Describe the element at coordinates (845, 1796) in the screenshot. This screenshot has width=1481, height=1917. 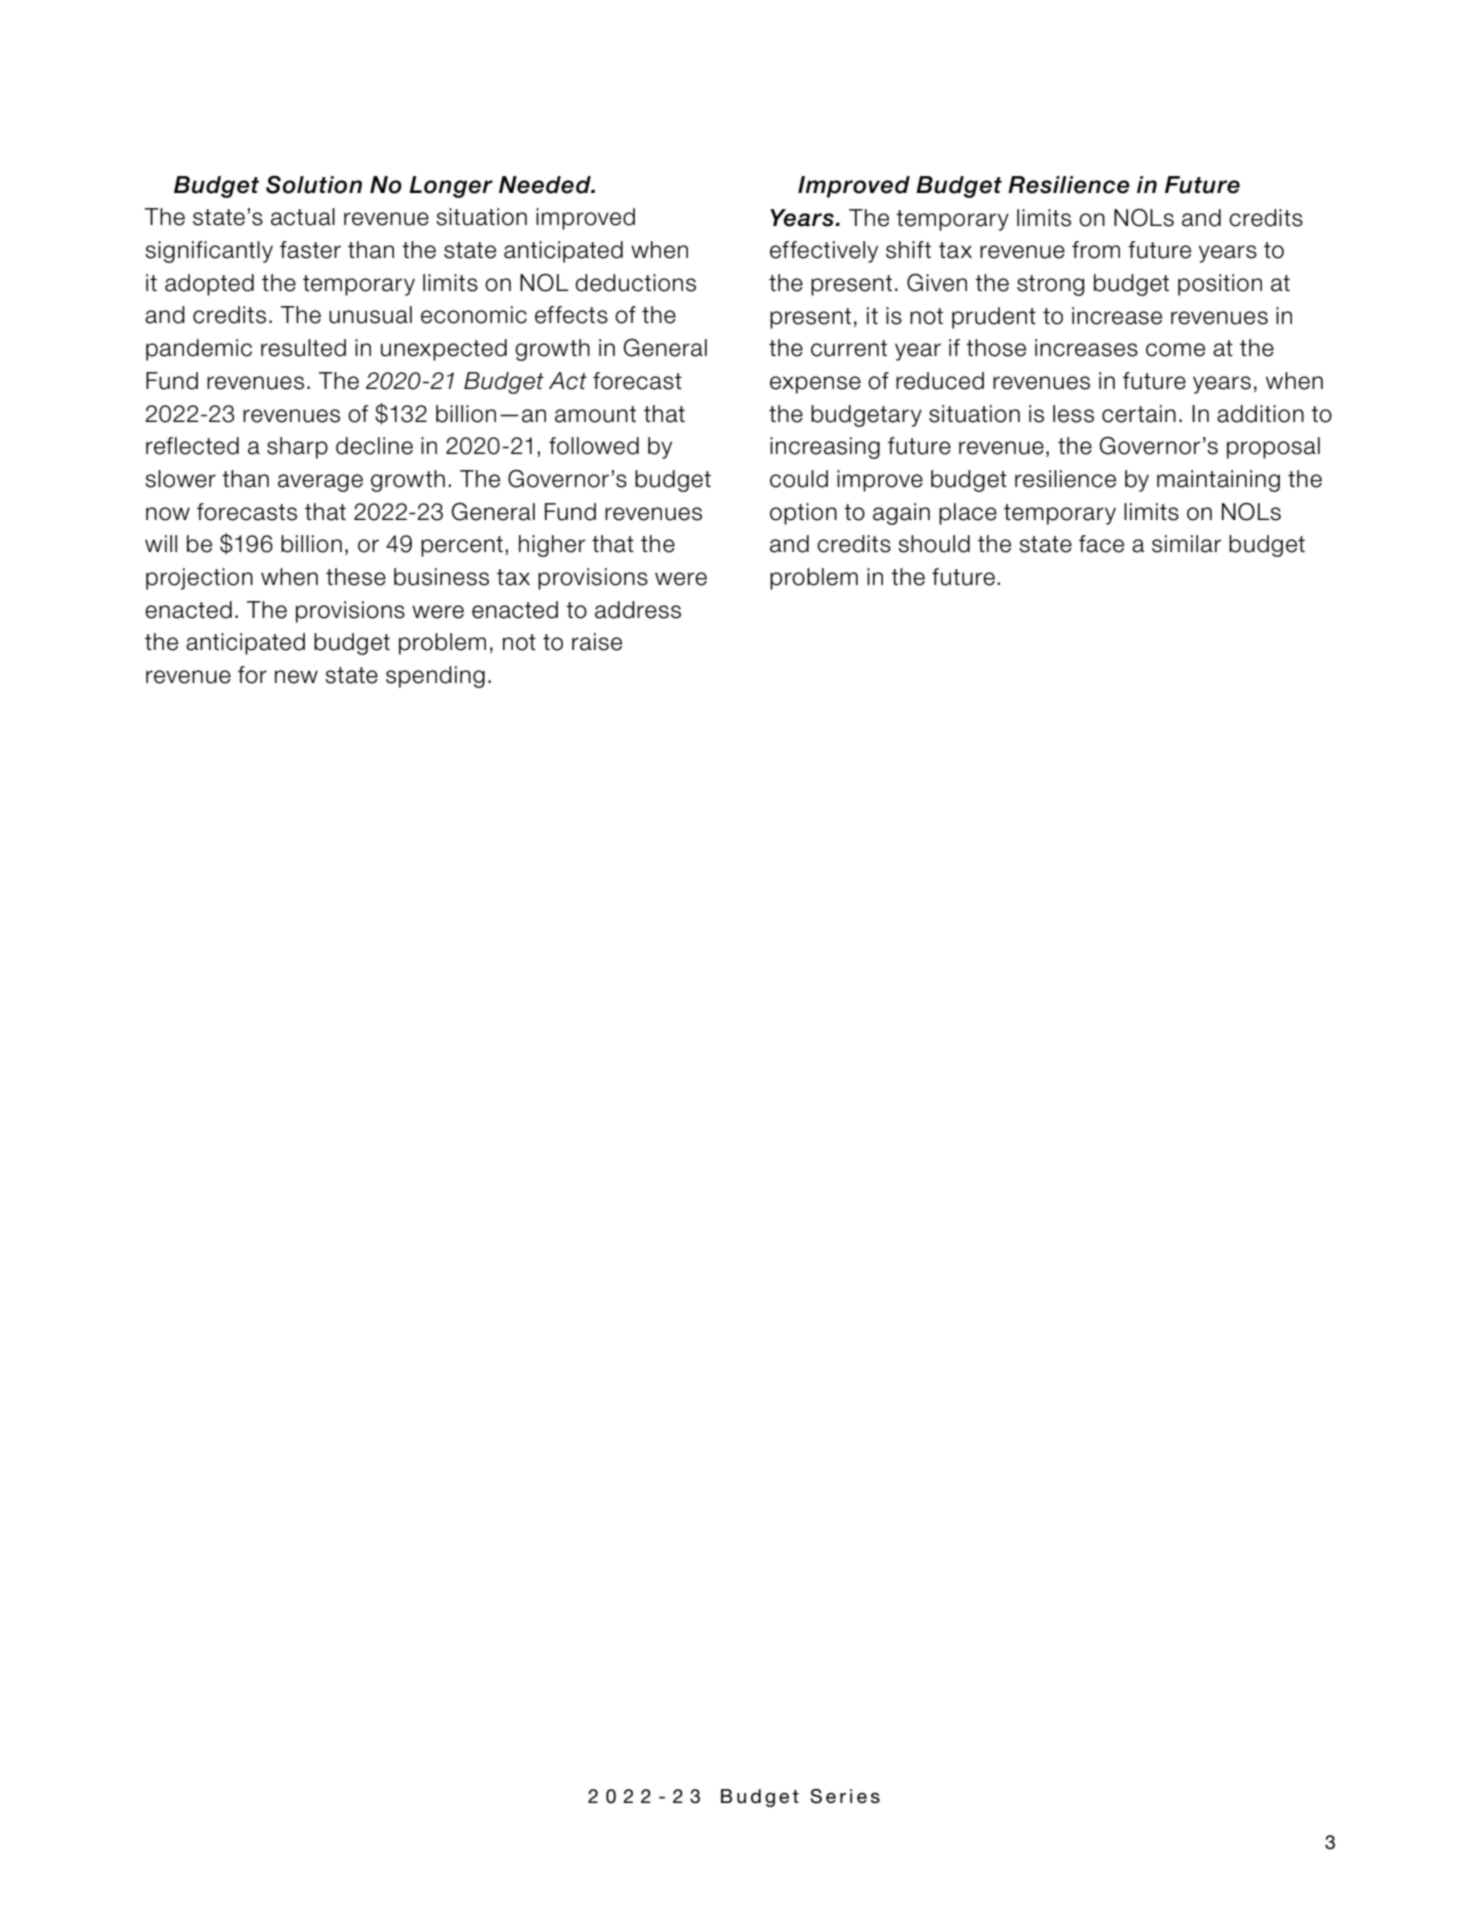
I see `Series` at that location.
